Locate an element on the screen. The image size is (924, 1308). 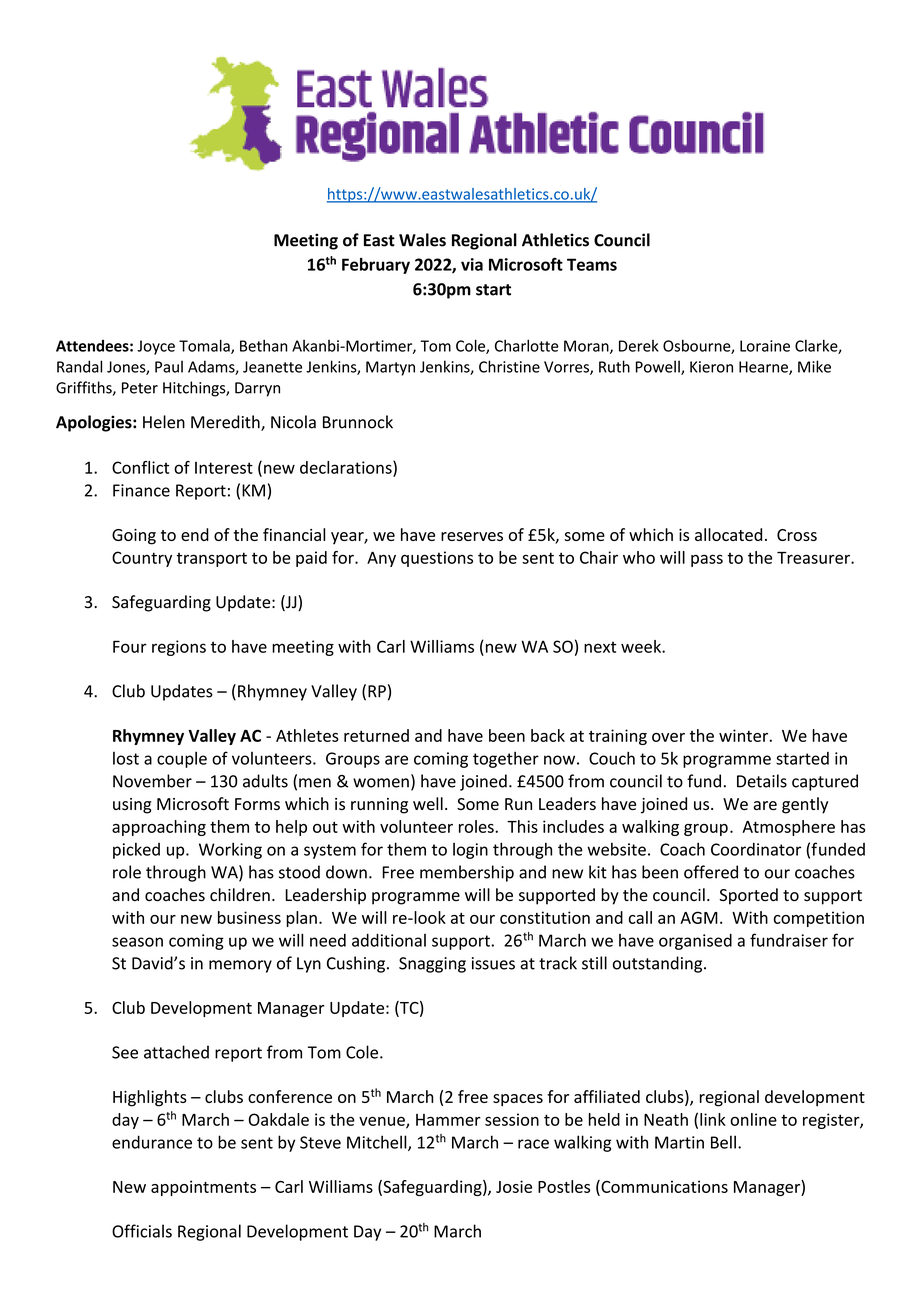
questions is located at coordinates (437, 559).
